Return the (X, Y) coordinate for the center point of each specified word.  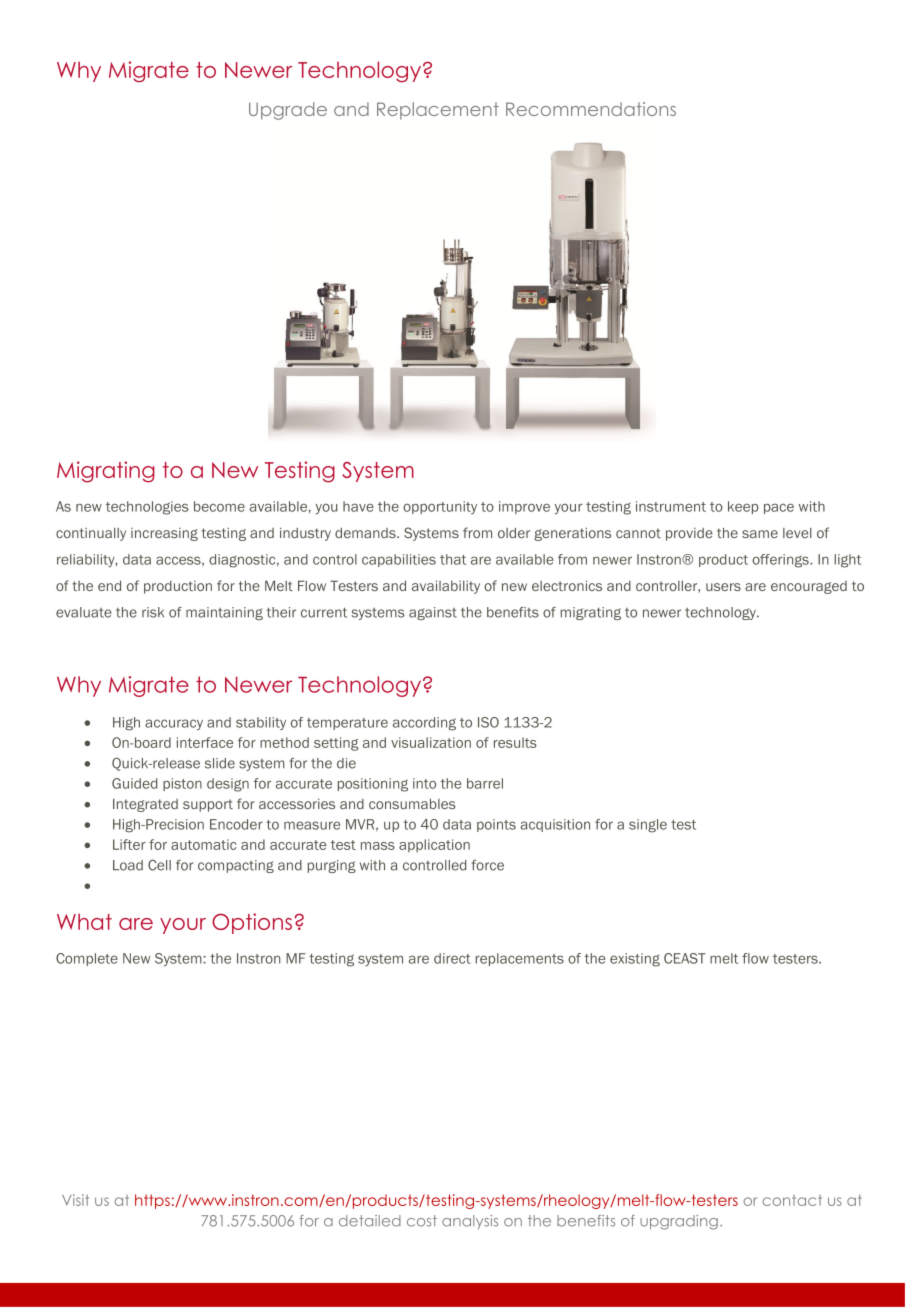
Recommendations (591, 109)
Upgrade (288, 111)
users (723, 587)
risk (153, 612)
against (433, 613)
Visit (75, 1200)
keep (743, 507)
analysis (470, 1222)
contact (792, 1200)
